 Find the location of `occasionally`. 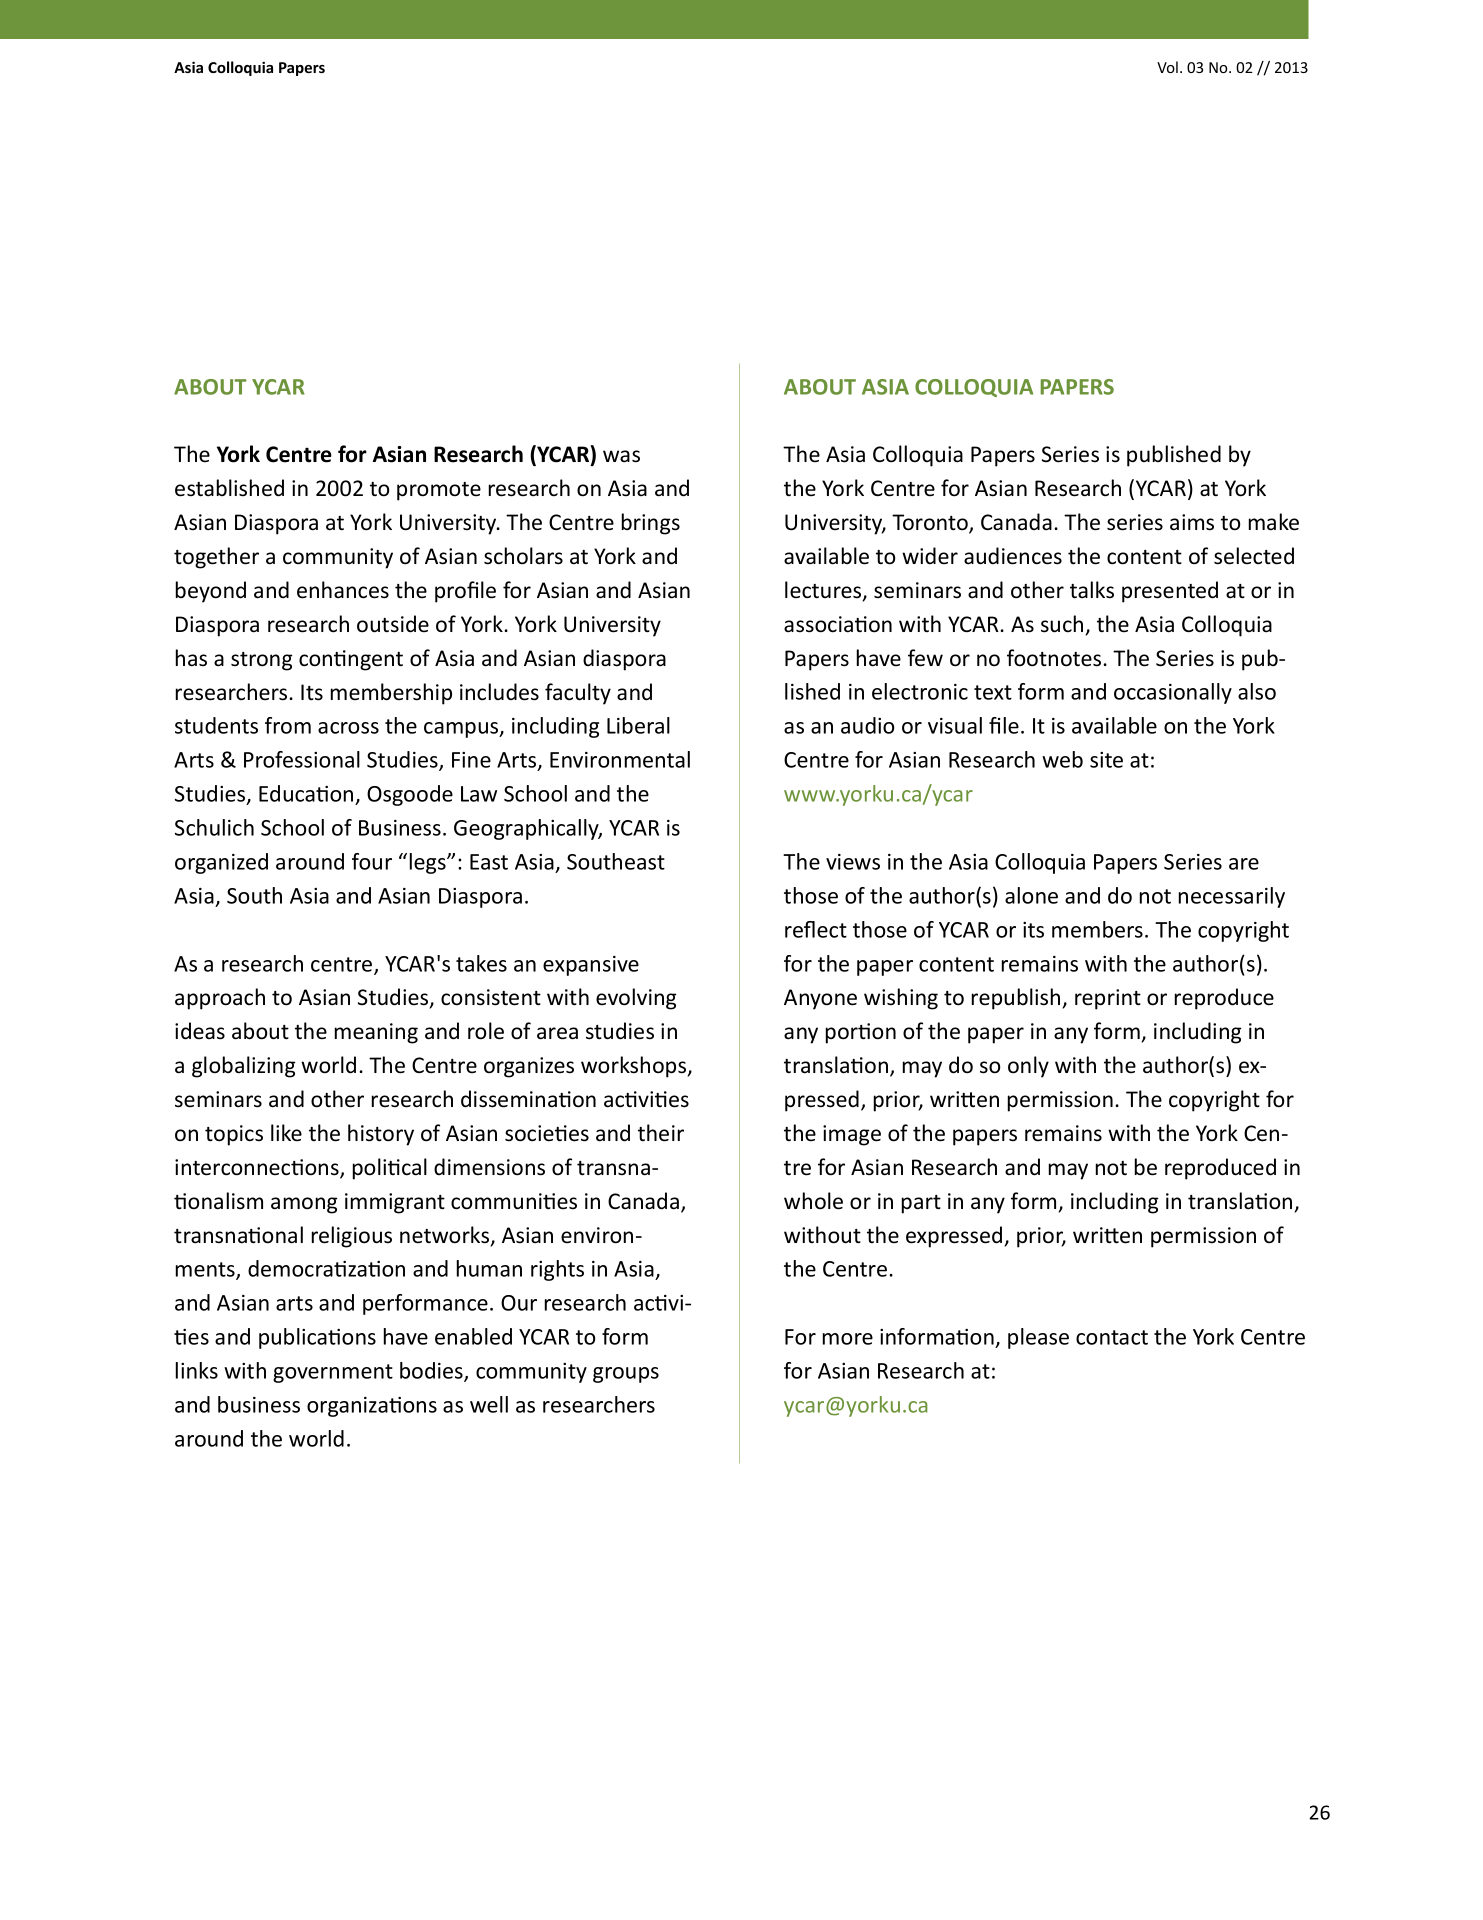

occasionally is located at coordinates (1173, 693).
